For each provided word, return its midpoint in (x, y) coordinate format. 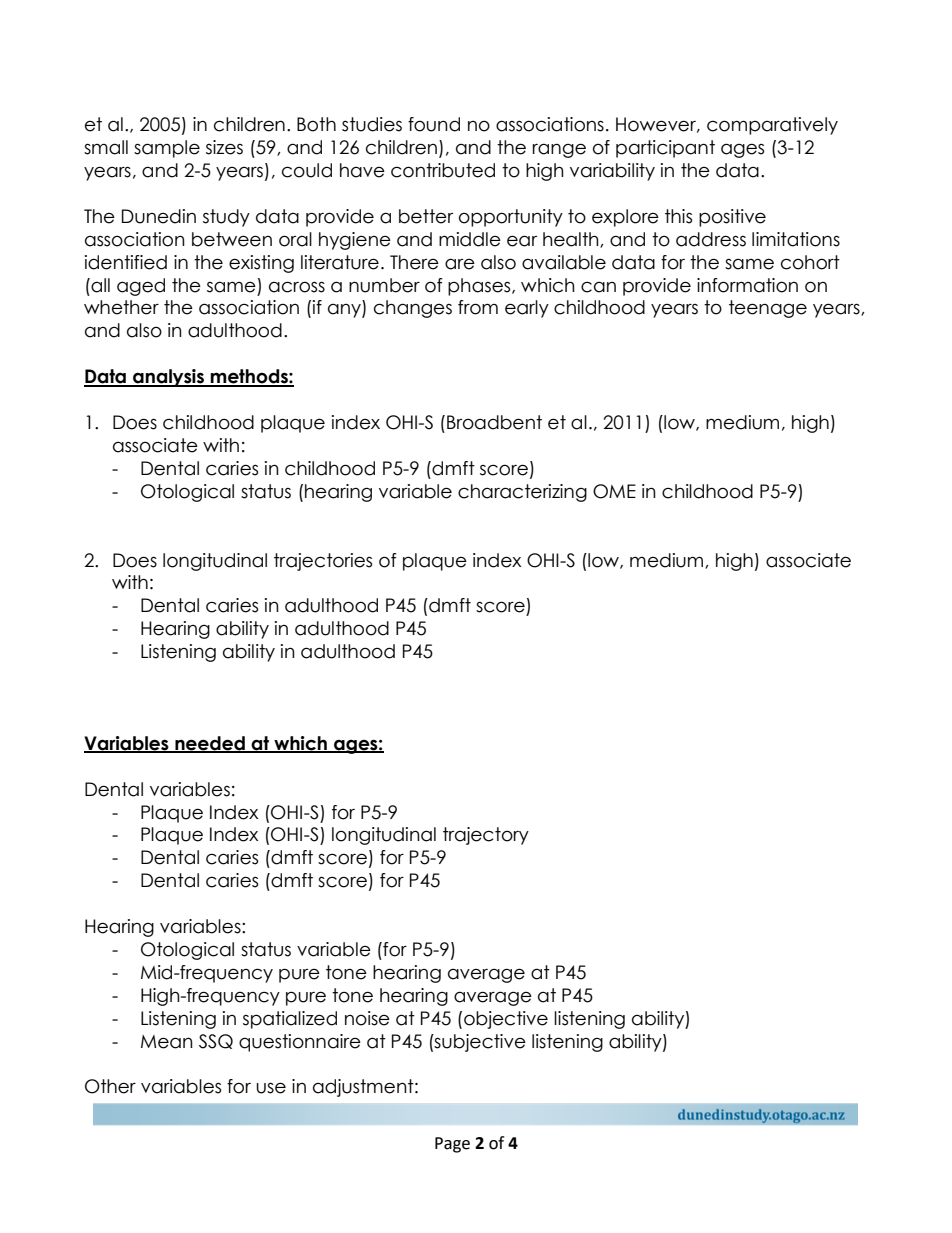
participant (665, 149)
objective (506, 1020)
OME (614, 491)
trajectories (323, 562)
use (271, 1088)
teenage (768, 309)
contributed (443, 170)
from (478, 307)
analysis (168, 378)
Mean (167, 1042)
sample (167, 149)
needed (210, 744)
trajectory (486, 836)
